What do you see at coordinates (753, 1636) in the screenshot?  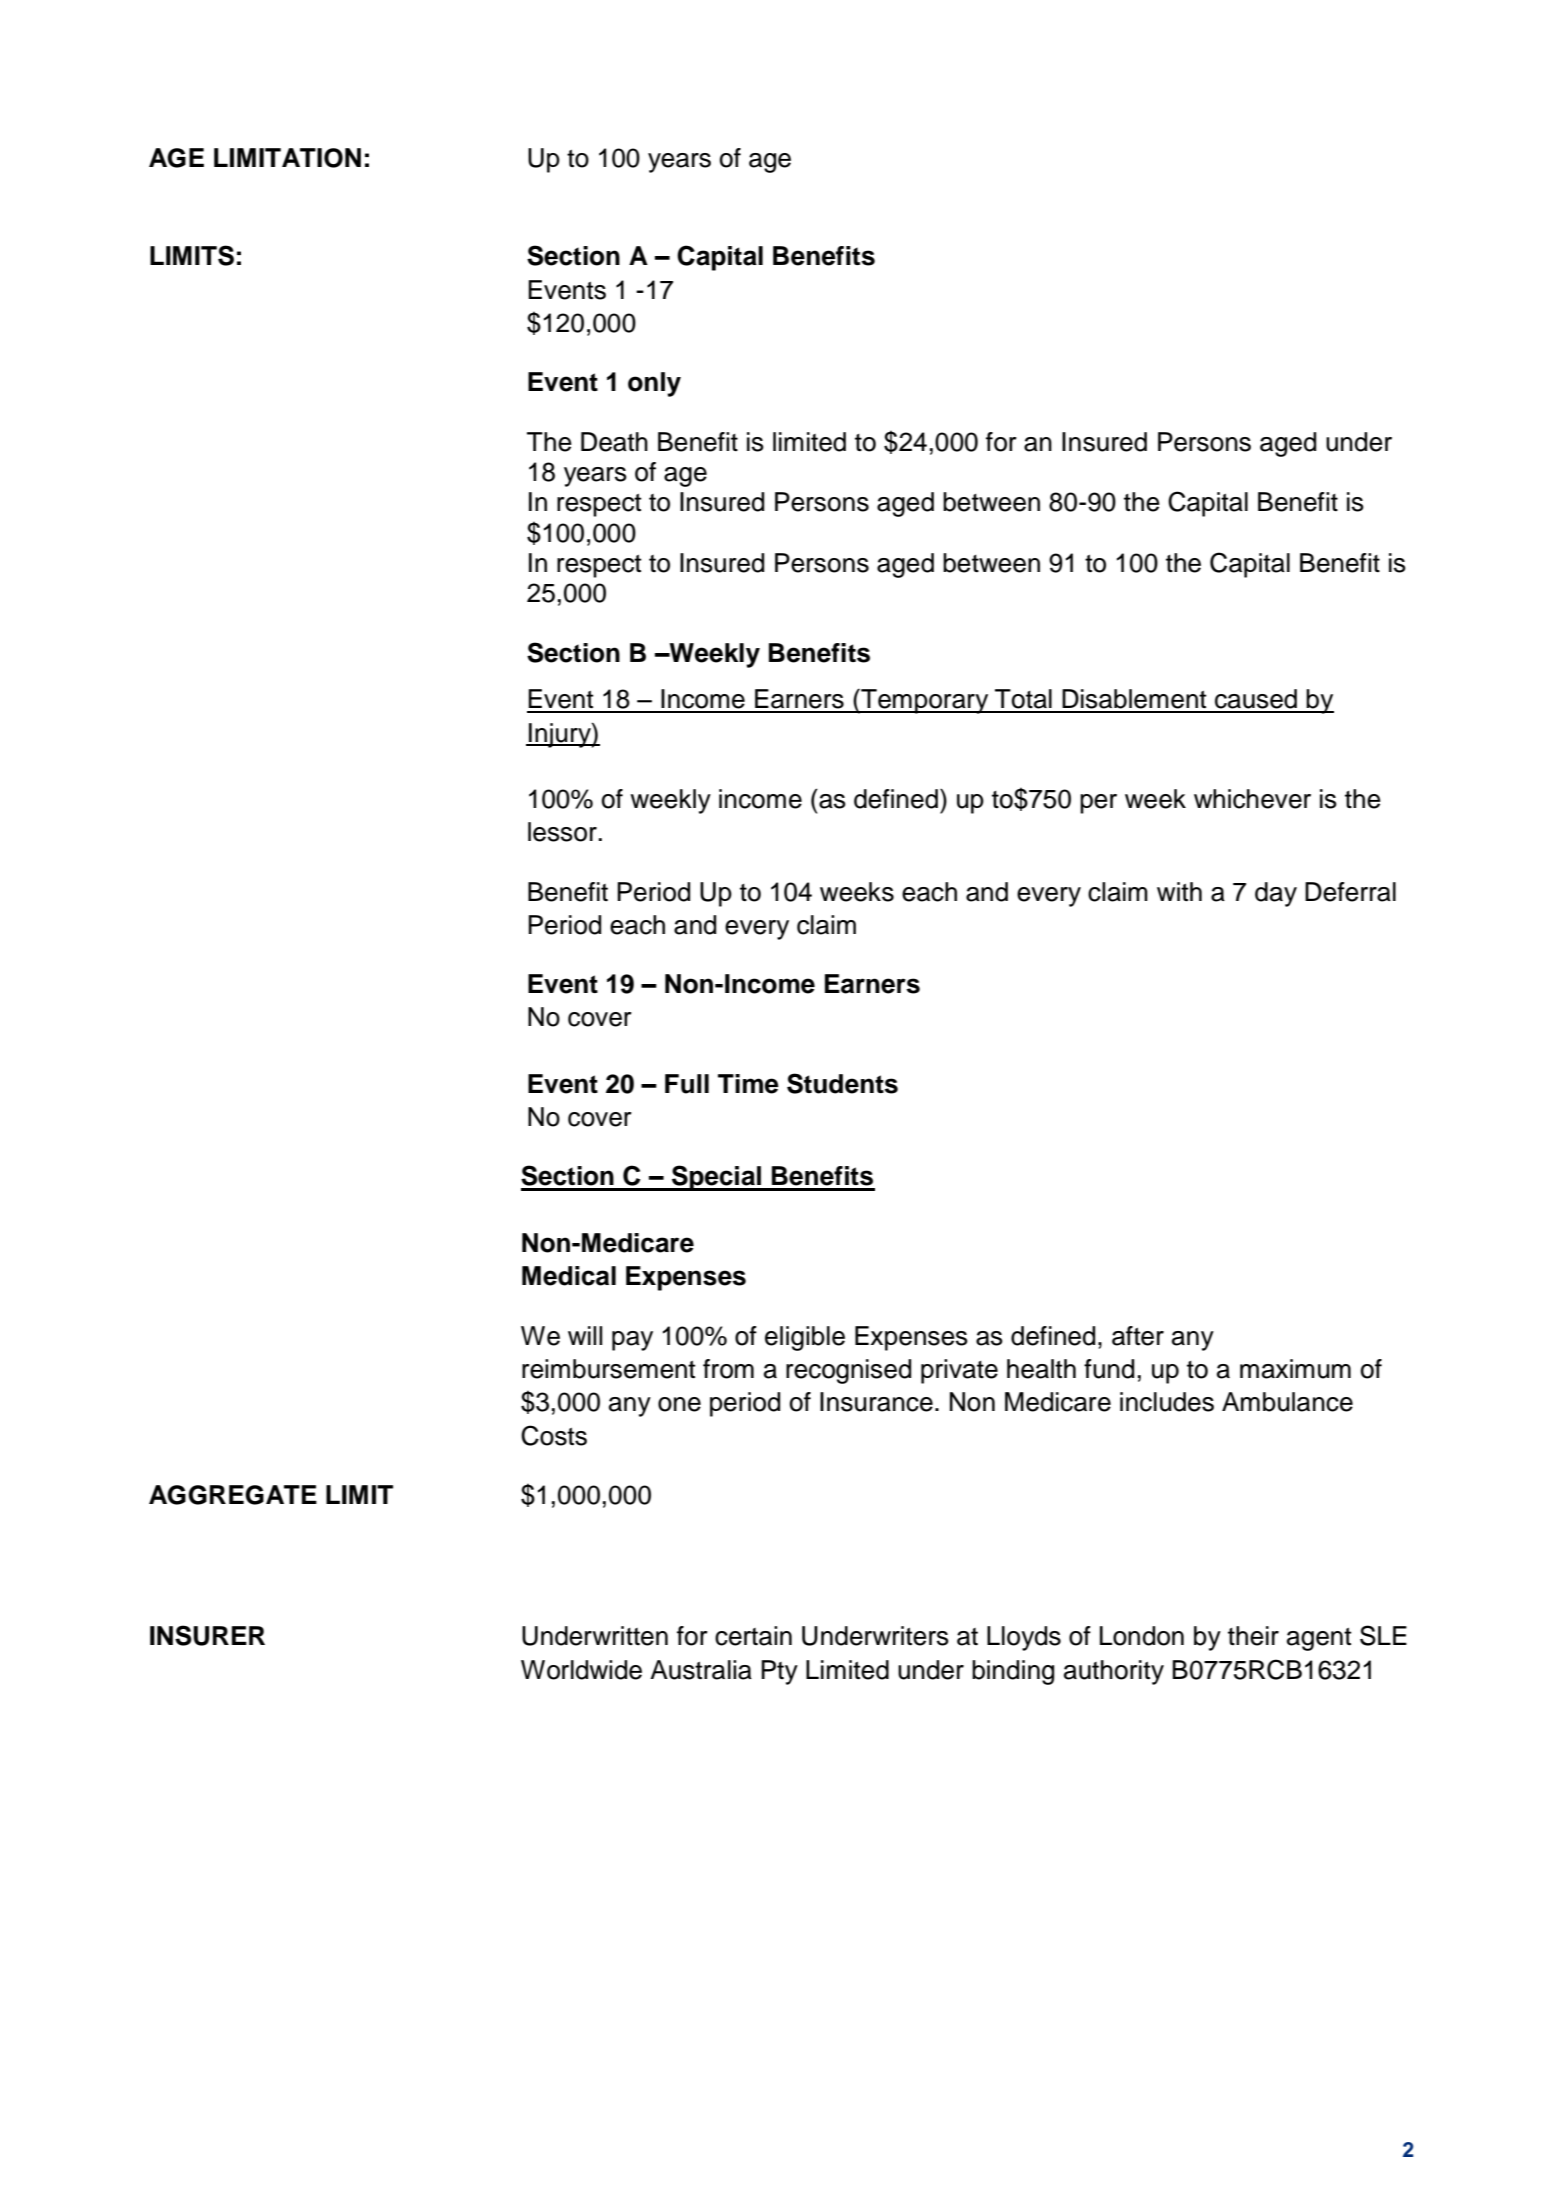 I see `certain` at bounding box center [753, 1636].
